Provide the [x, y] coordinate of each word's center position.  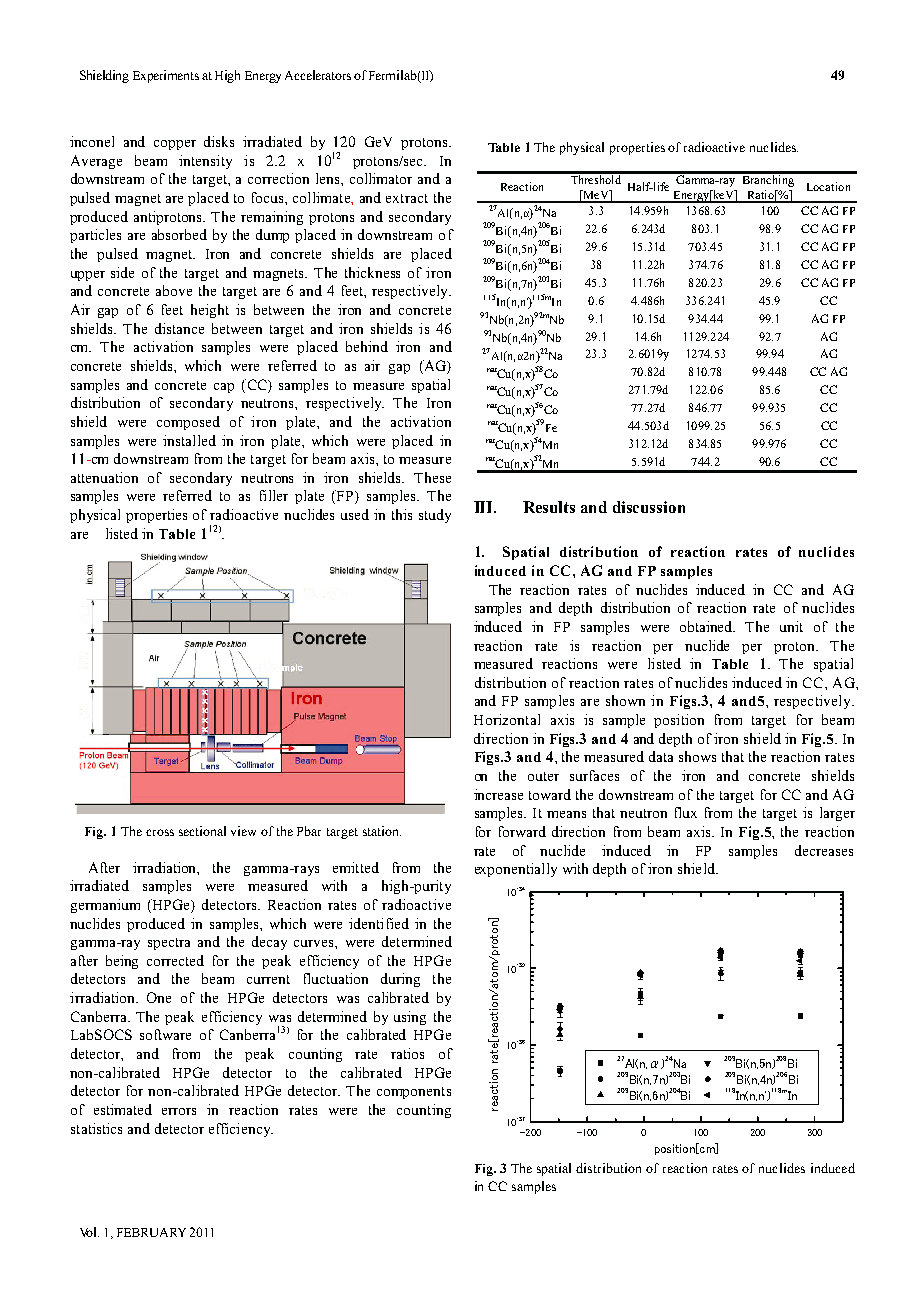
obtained [707, 626]
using [410, 1018]
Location [828, 186]
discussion [649, 507]
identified [379, 923]
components [414, 1093]
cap [224, 388]
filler [274, 495]
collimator [381, 178]
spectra [169, 944]
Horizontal [507, 719]
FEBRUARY [151, 1232]
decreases [824, 850]
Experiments [166, 76]
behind [367, 346]
